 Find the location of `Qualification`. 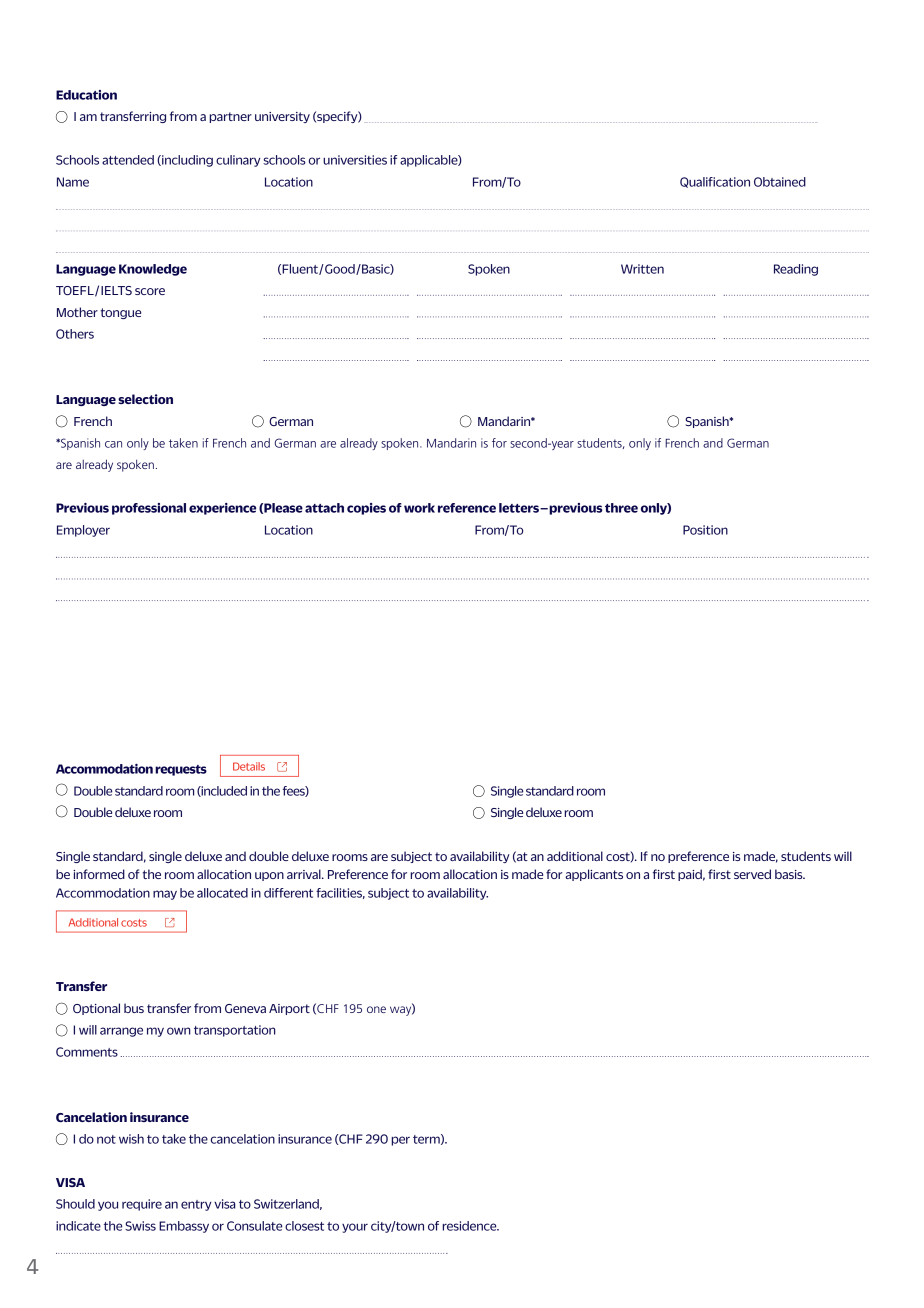

Qualification is located at coordinates (715, 182).
